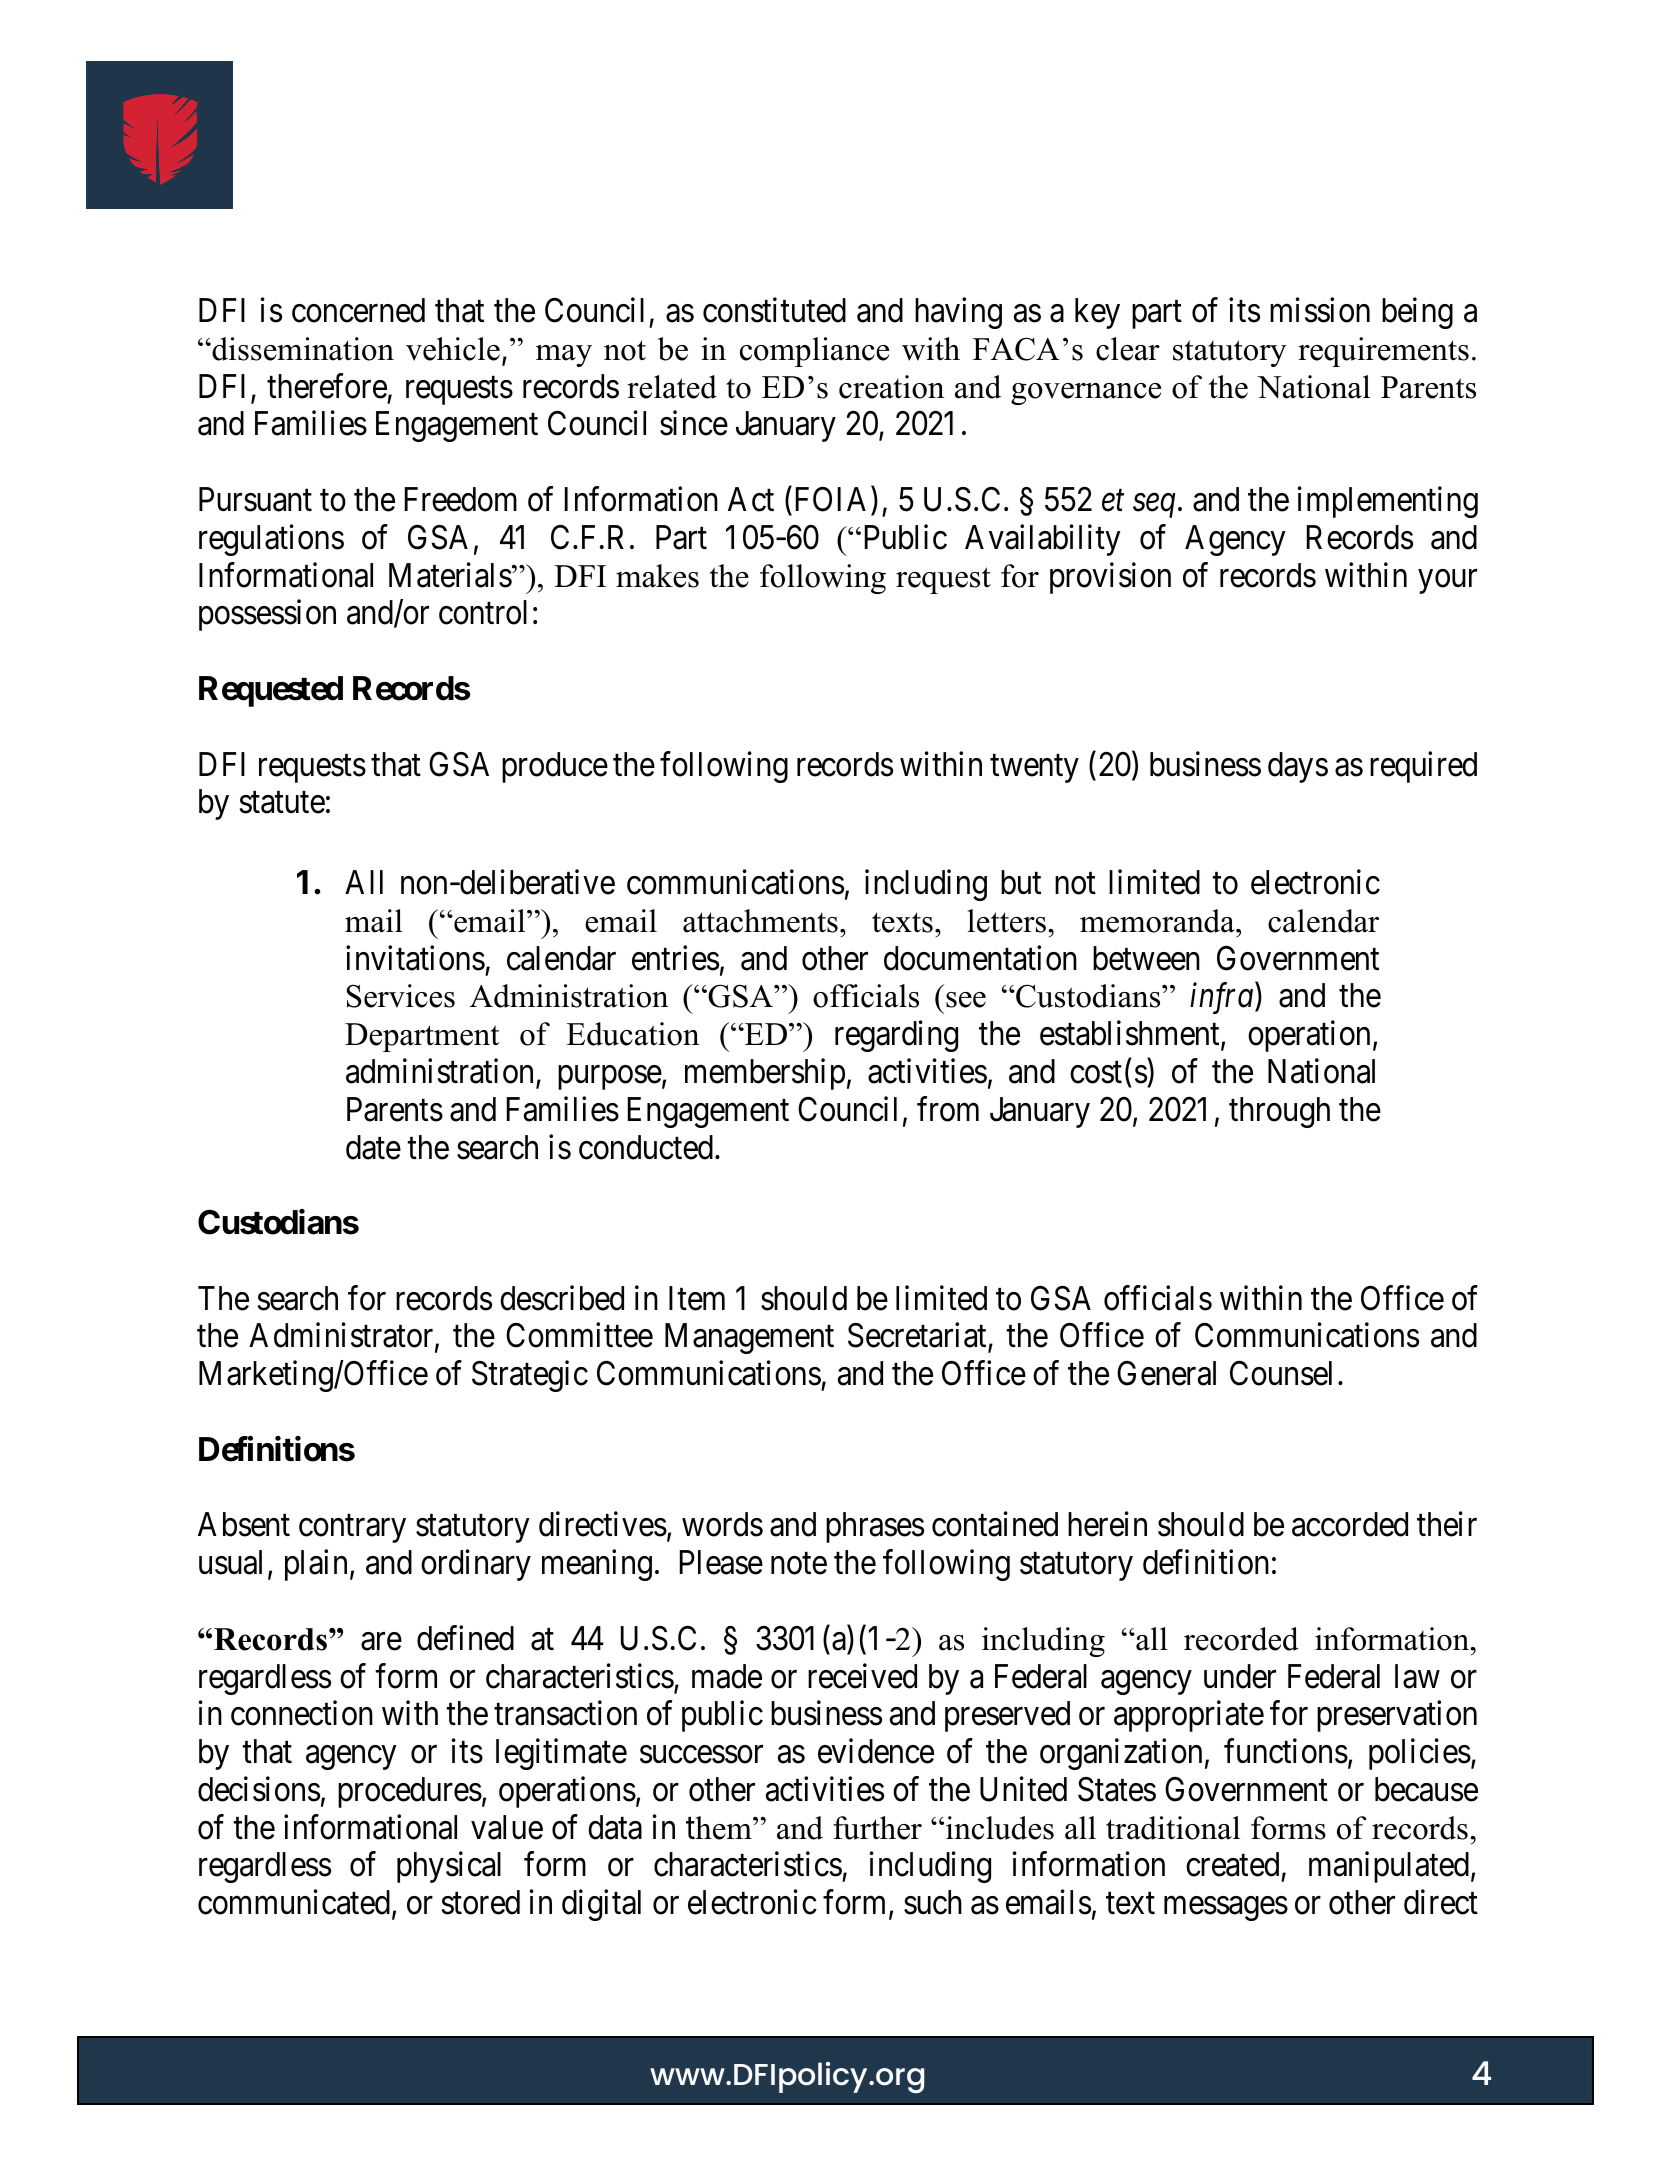 The width and height of the page is (1675, 2168). Describe the element at coordinates (1281, 1373) in the page. I see `Counsel` at that location.
